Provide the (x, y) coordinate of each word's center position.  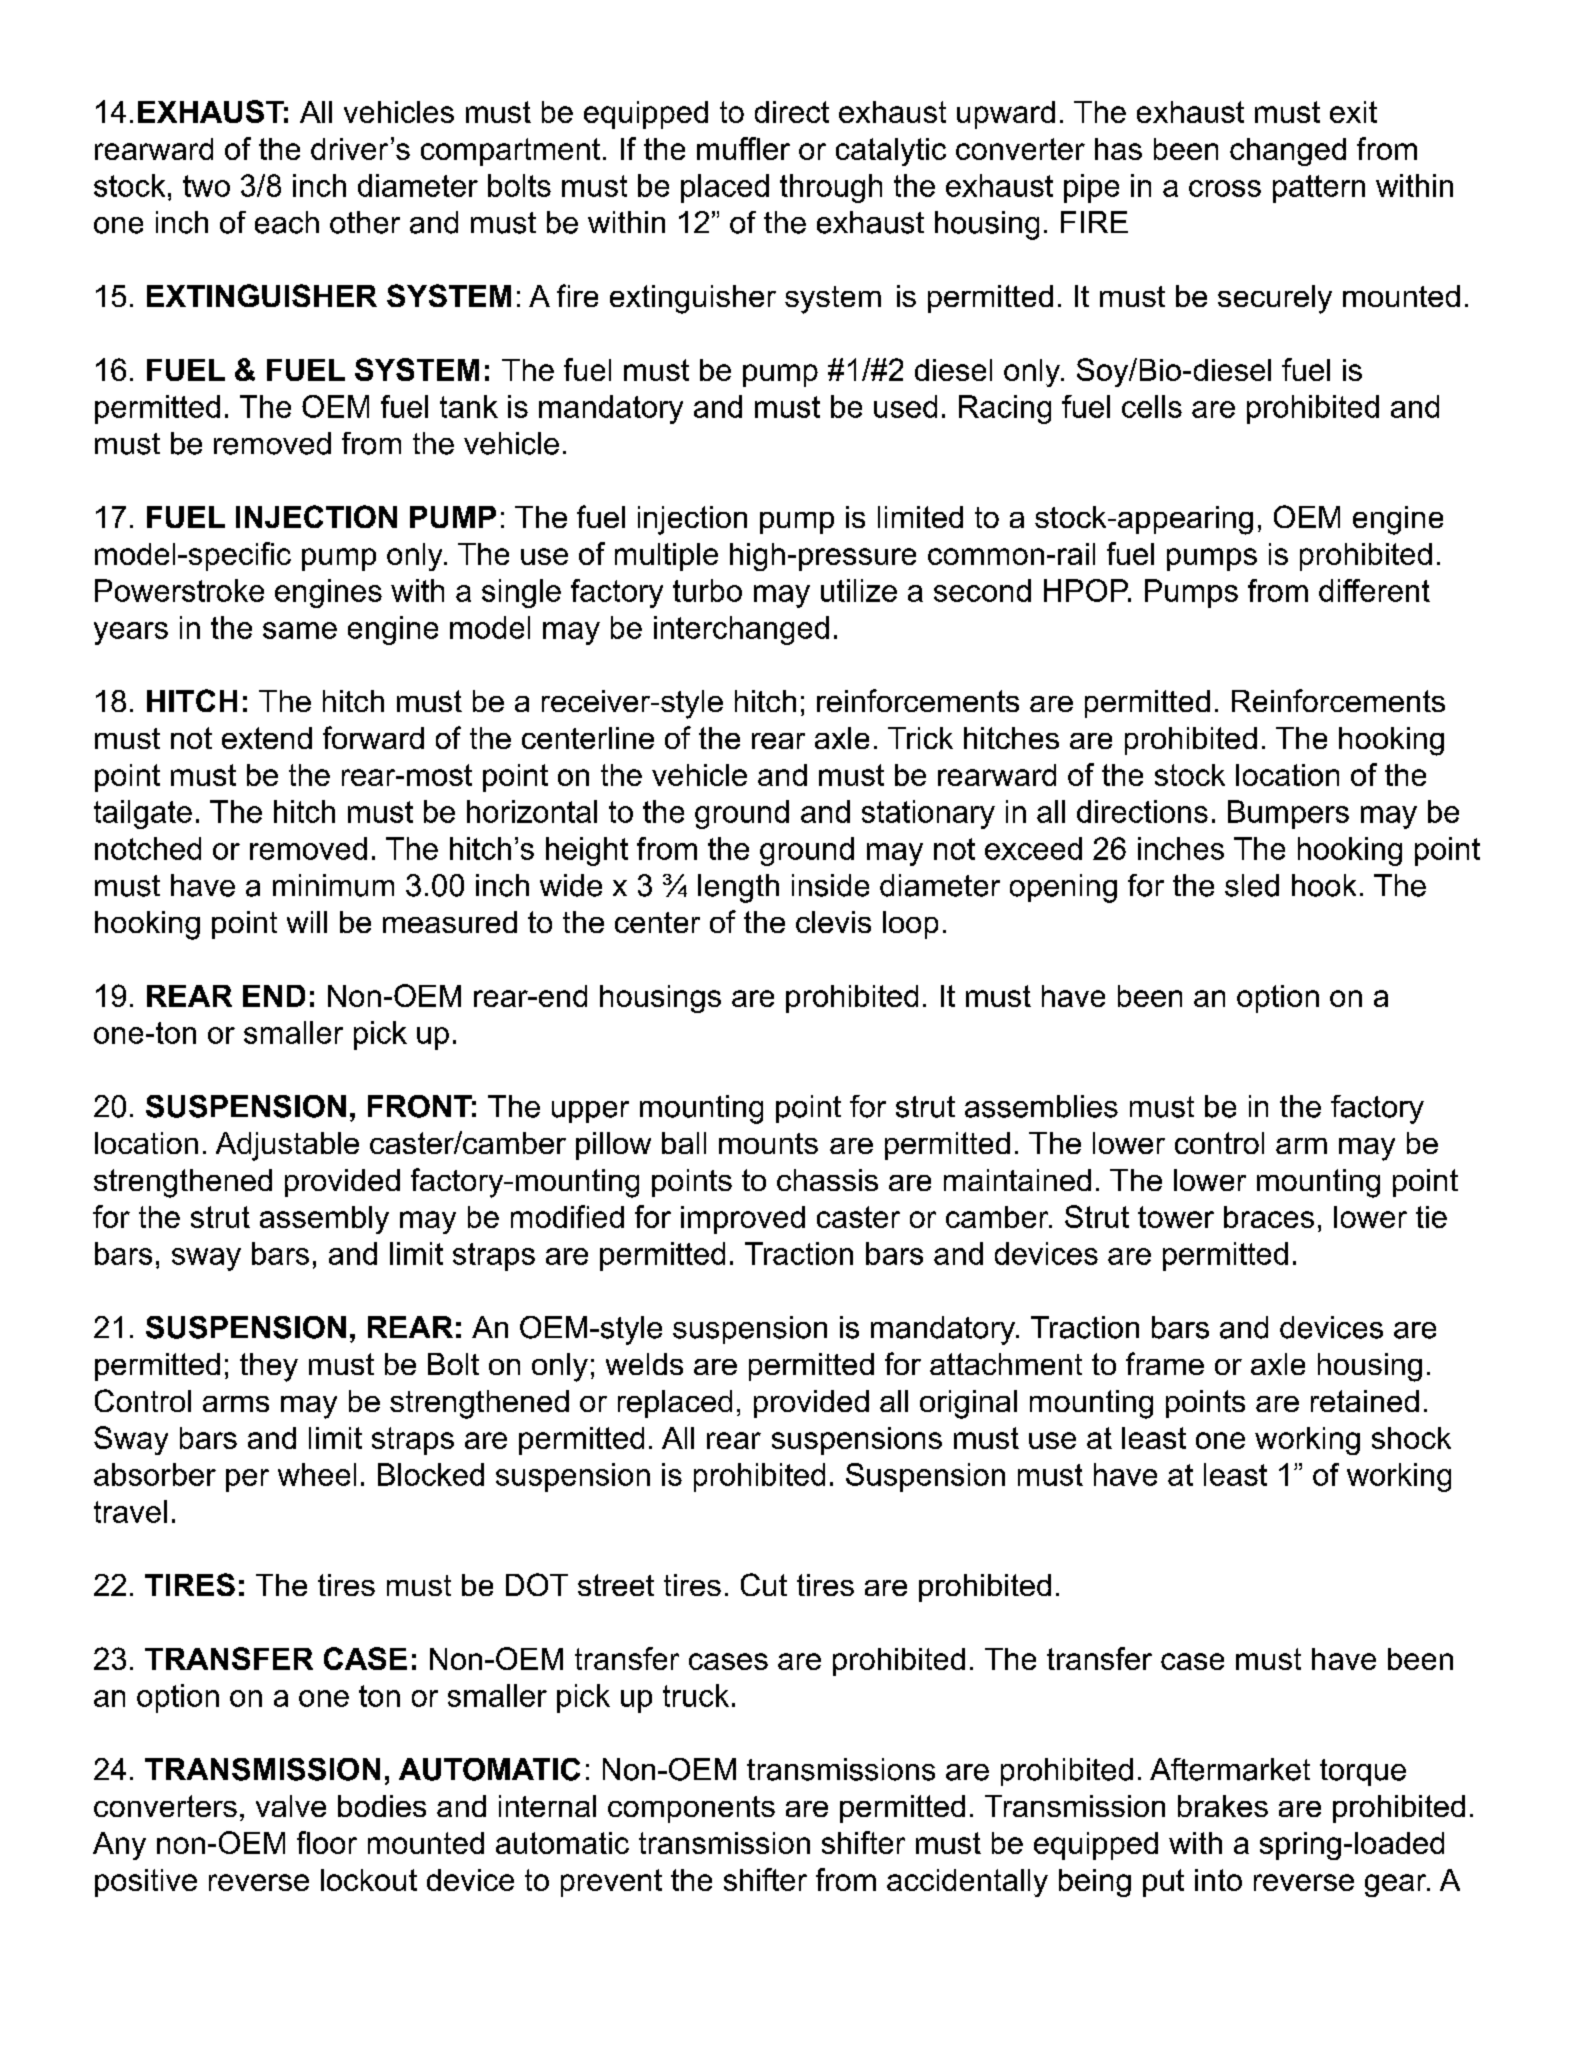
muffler (743, 148)
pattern (1319, 189)
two (206, 186)
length (738, 888)
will (307, 922)
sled (1252, 885)
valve (291, 1806)
